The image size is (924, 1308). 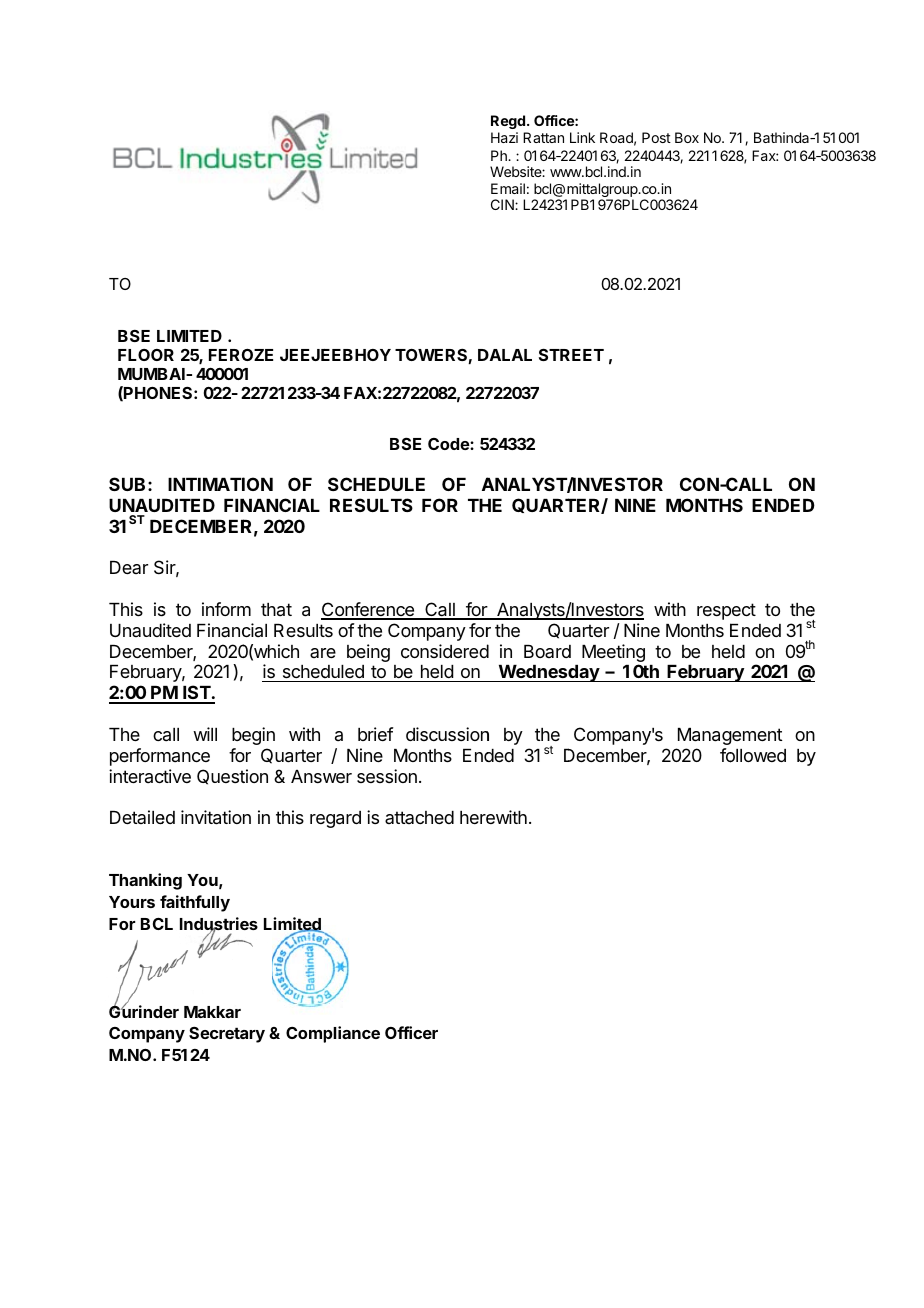 I want to click on will, so click(x=205, y=734).
